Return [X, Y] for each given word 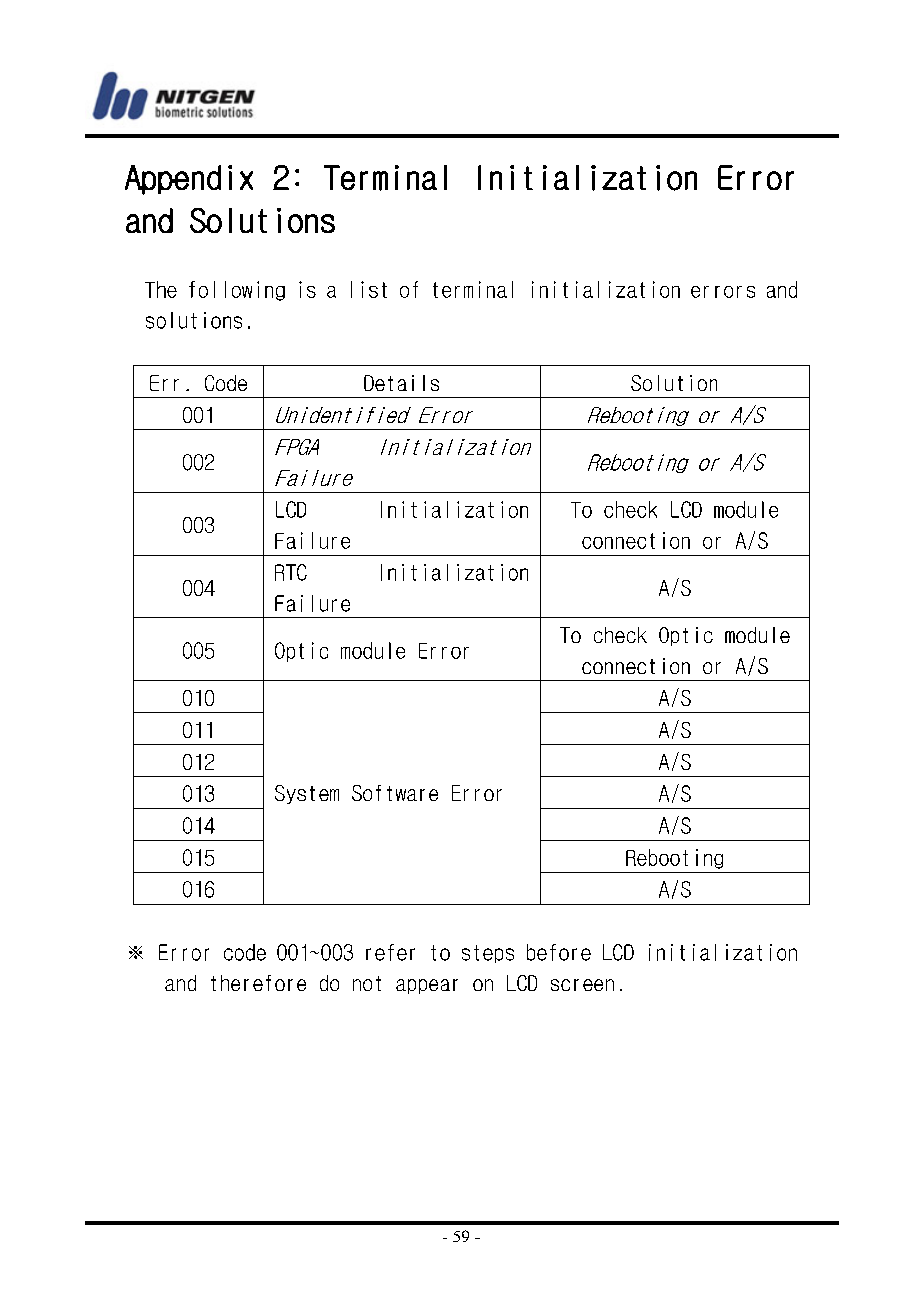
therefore [258, 983]
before [559, 952]
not [367, 983]
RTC [291, 572]
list [369, 289]
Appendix [189, 180]
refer [390, 952]
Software [395, 793]
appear [427, 986]
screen [582, 985]
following [237, 291]
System [307, 794]
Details [401, 383]
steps [488, 954]
